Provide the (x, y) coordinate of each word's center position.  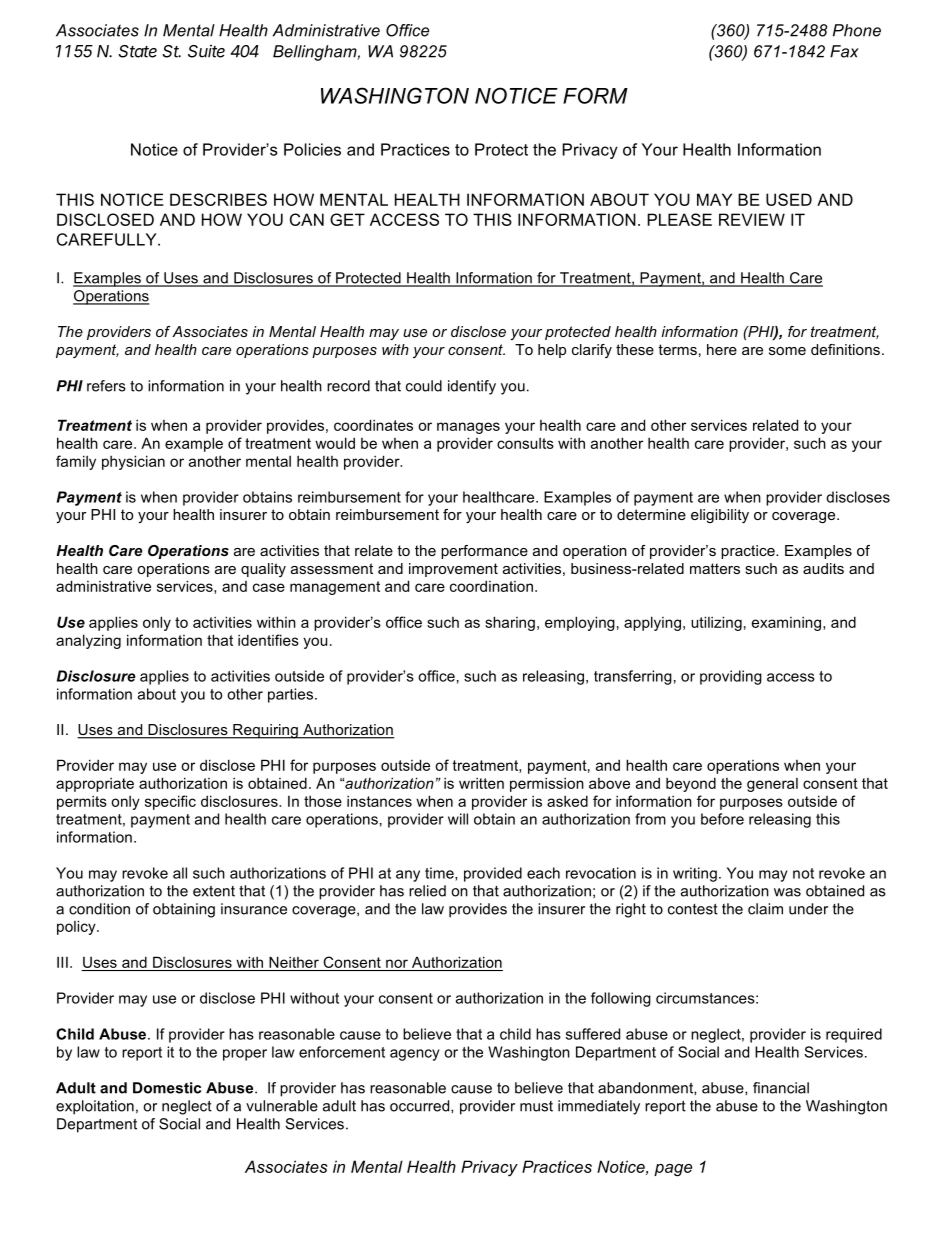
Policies (312, 149)
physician (133, 462)
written (481, 783)
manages (468, 428)
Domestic (167, 1088)
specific (170, 802)
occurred (421, 1106)
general (772, 785)
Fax (844, 51)
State (137, 51)
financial (781, 1088)
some (787, 351)
